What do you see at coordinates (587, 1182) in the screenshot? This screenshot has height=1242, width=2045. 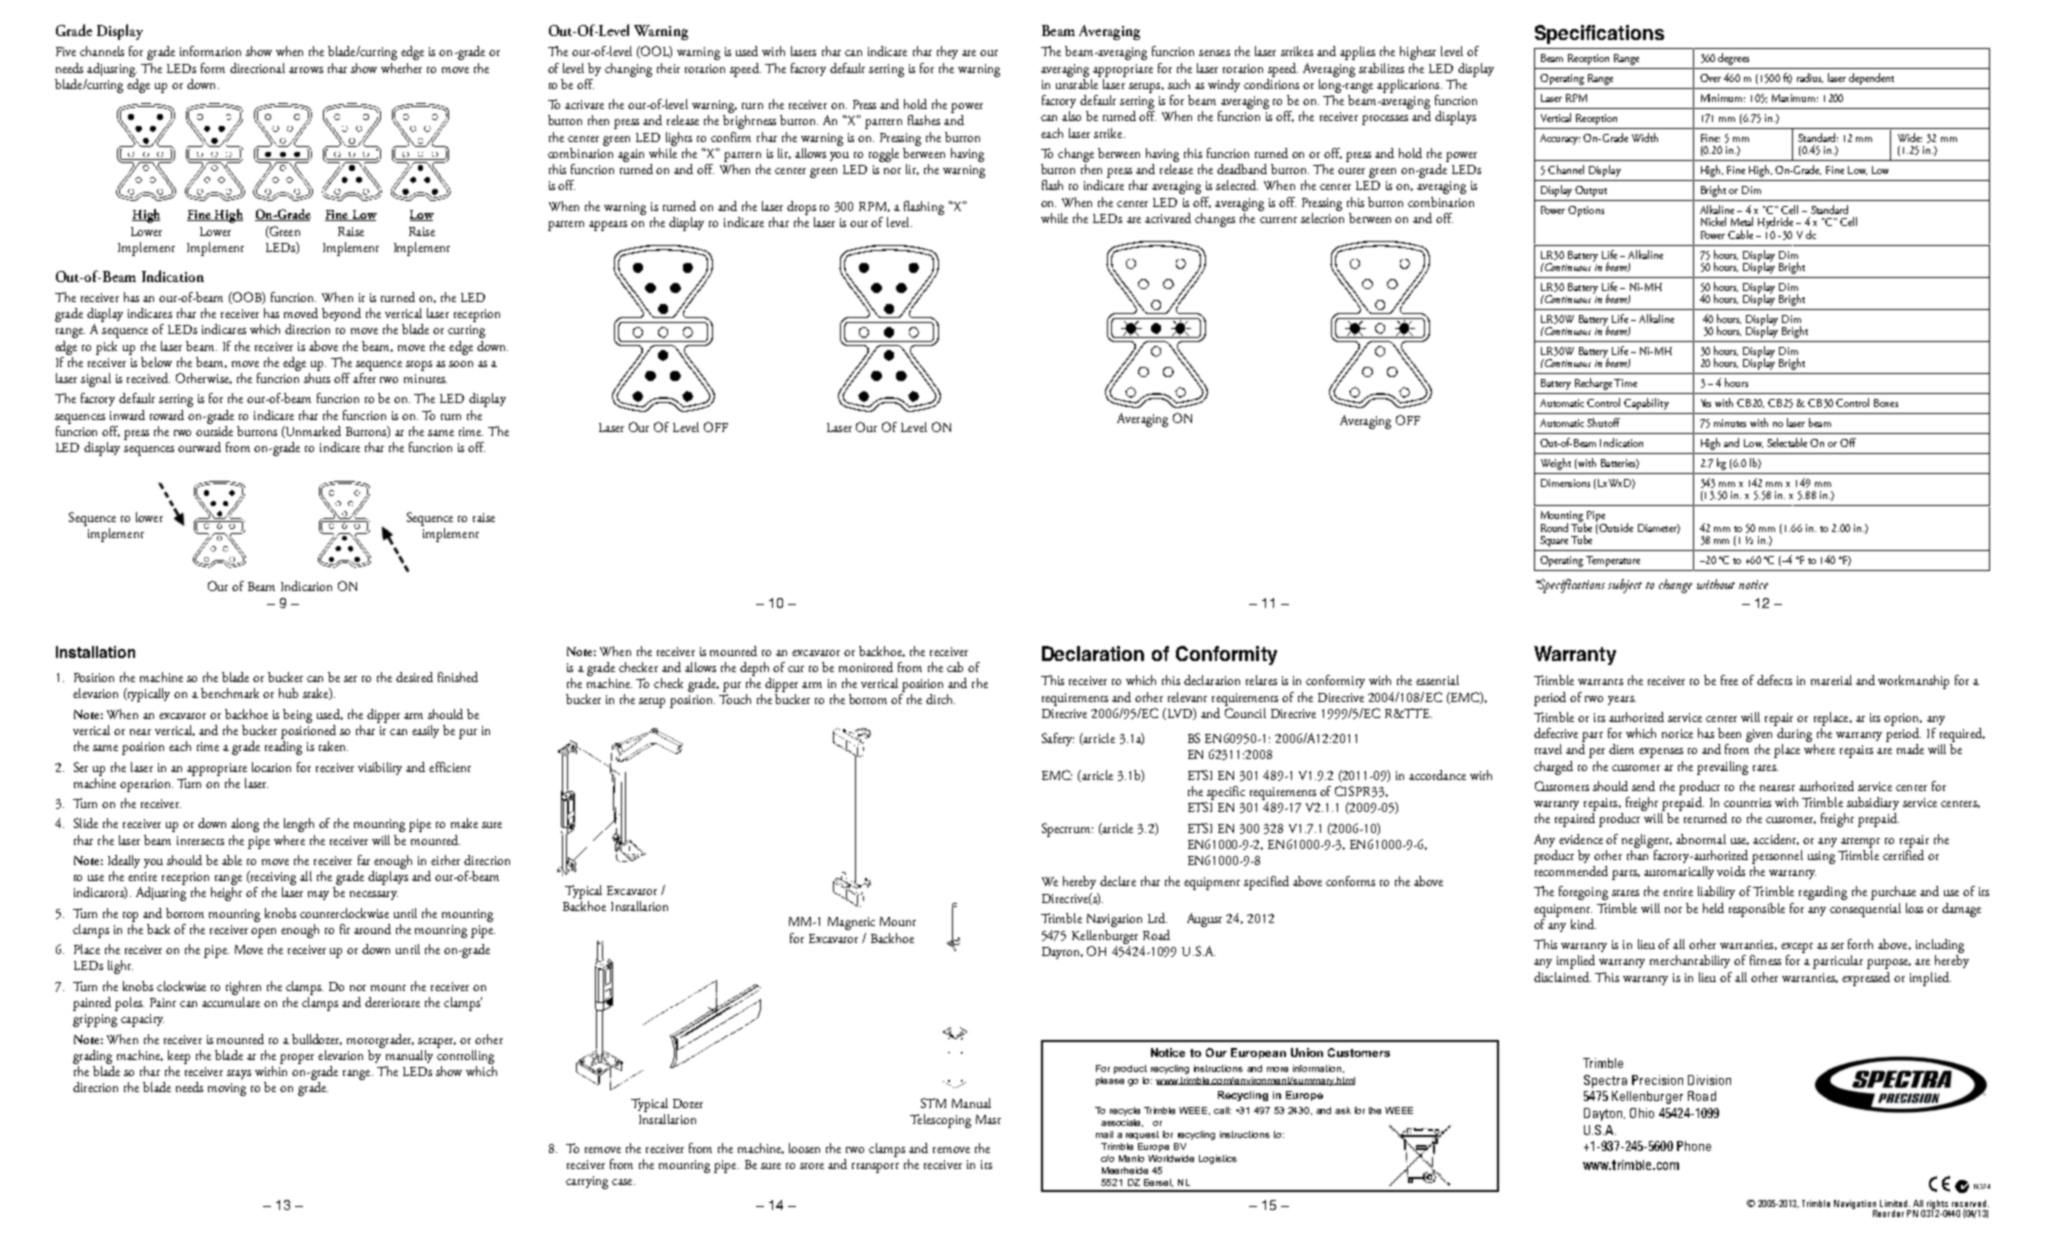 I see `carrying` at bounding box center [587, 1182].
